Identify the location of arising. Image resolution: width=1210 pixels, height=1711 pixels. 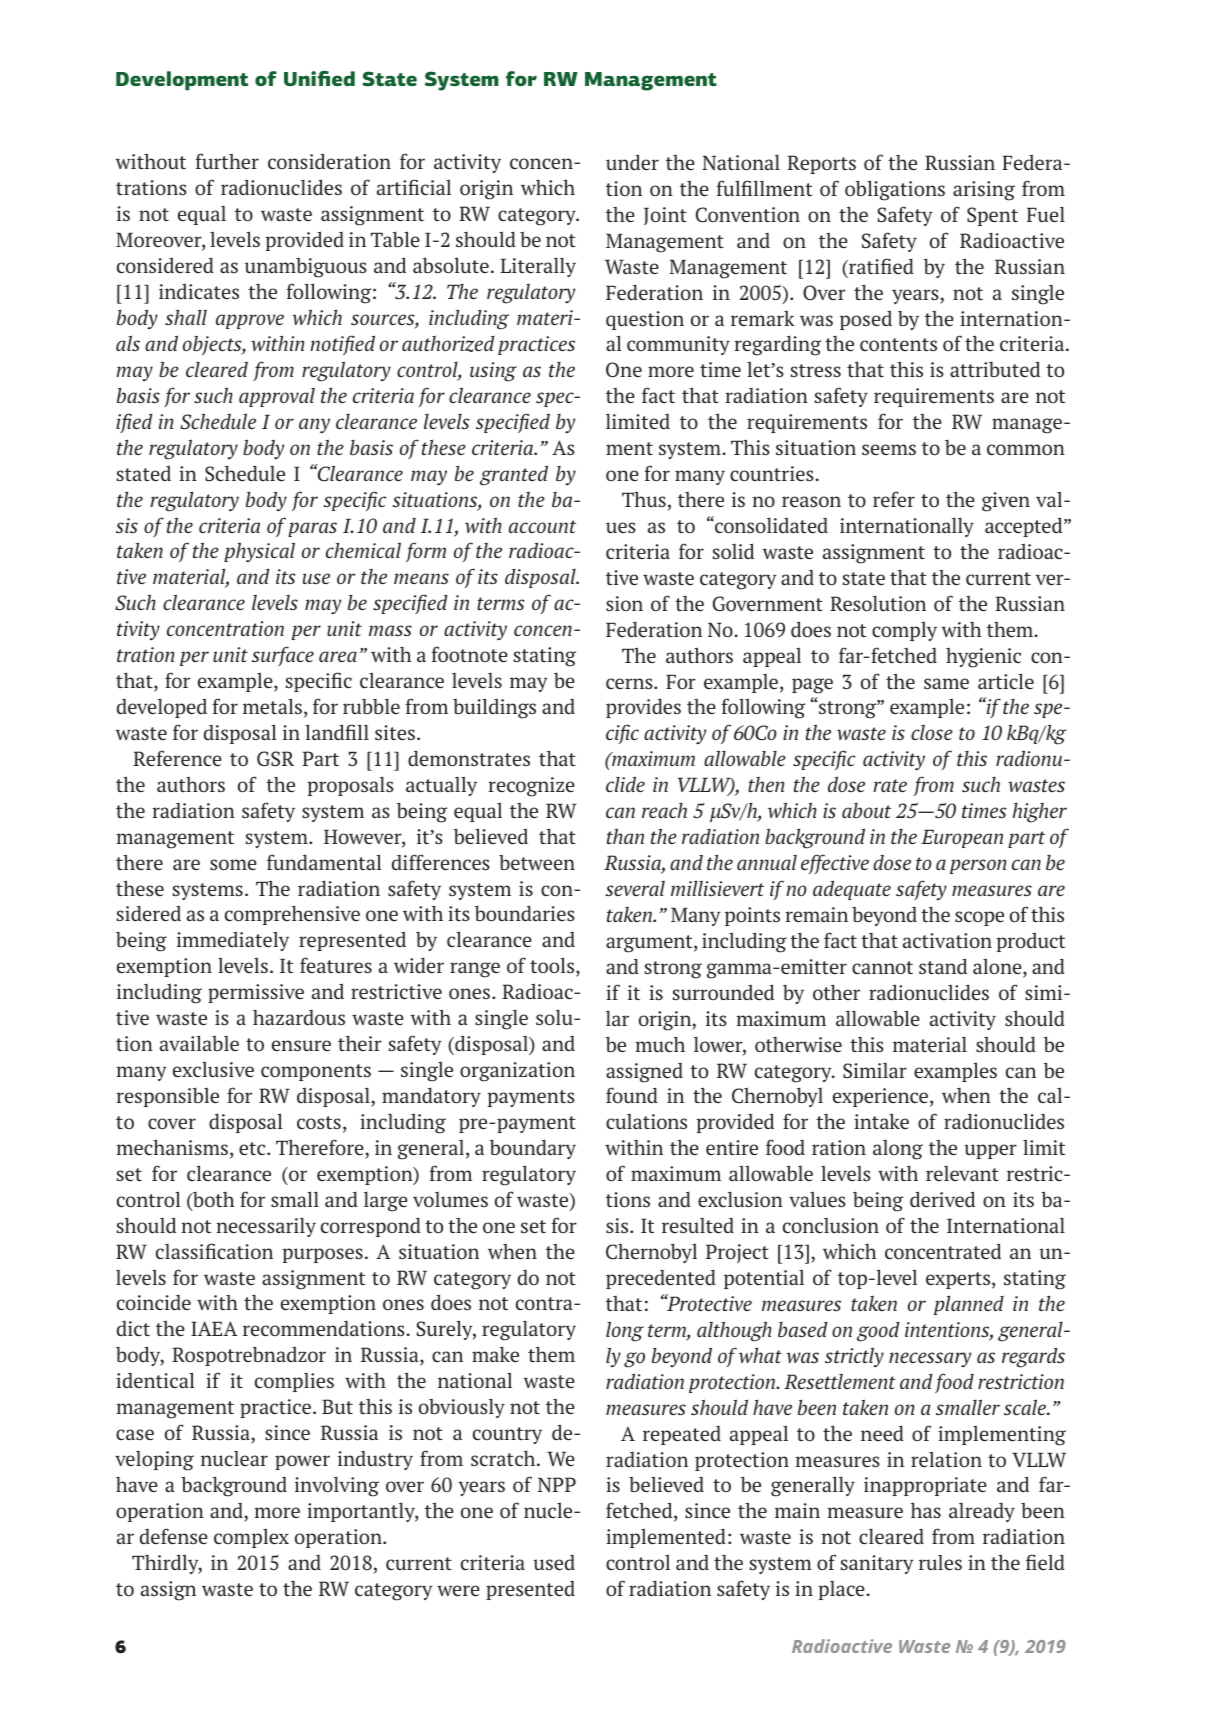
(984, 191).
